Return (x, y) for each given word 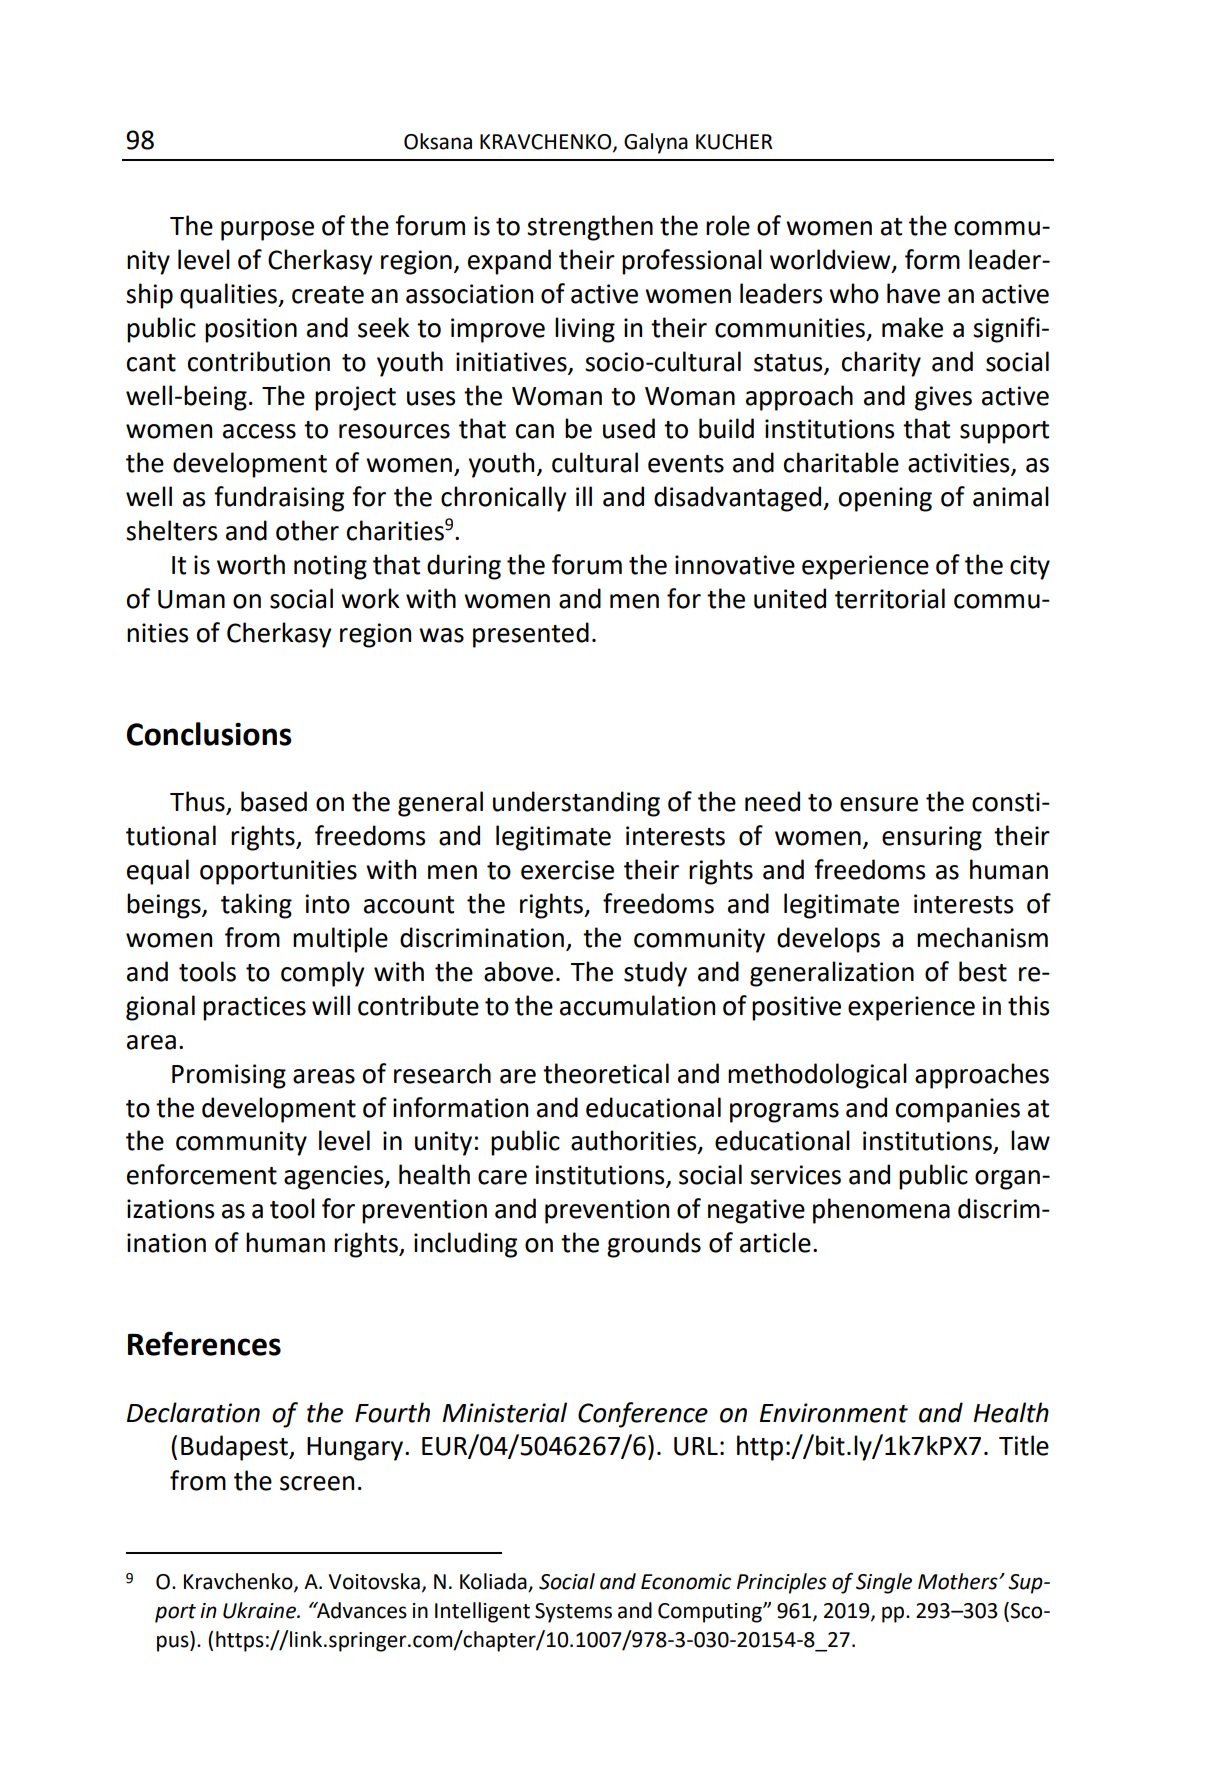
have (913, 293)
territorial (890, 598)
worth (251, 564)
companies (958, 1110)
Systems (573, 1613)
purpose (267, 231)
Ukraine (260, 1610)
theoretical (606, 1073)
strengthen (590, 228)
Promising (229, 1076)
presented (531, 635)
